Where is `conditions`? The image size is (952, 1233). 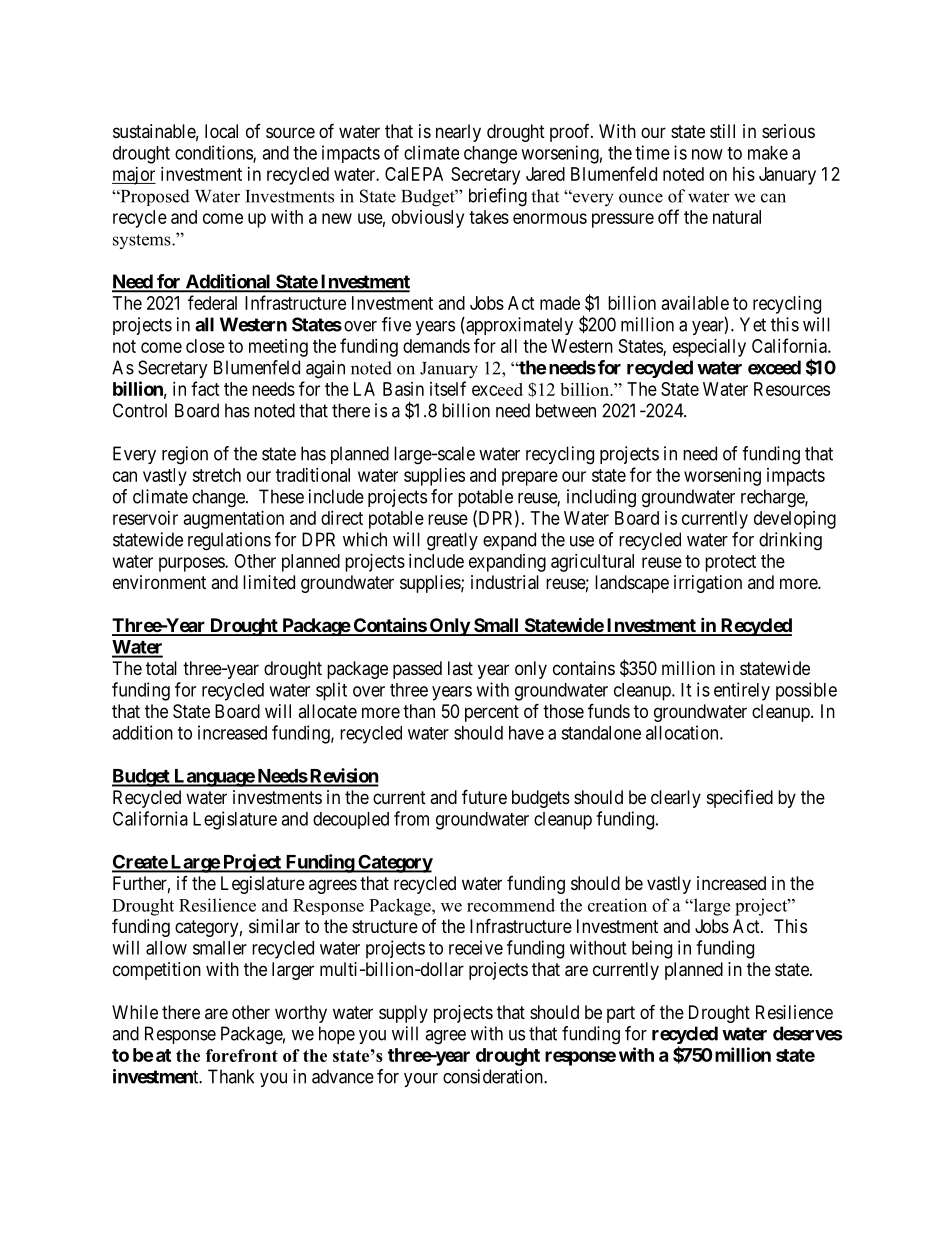 conditions is located at coordinates (214, 153).
